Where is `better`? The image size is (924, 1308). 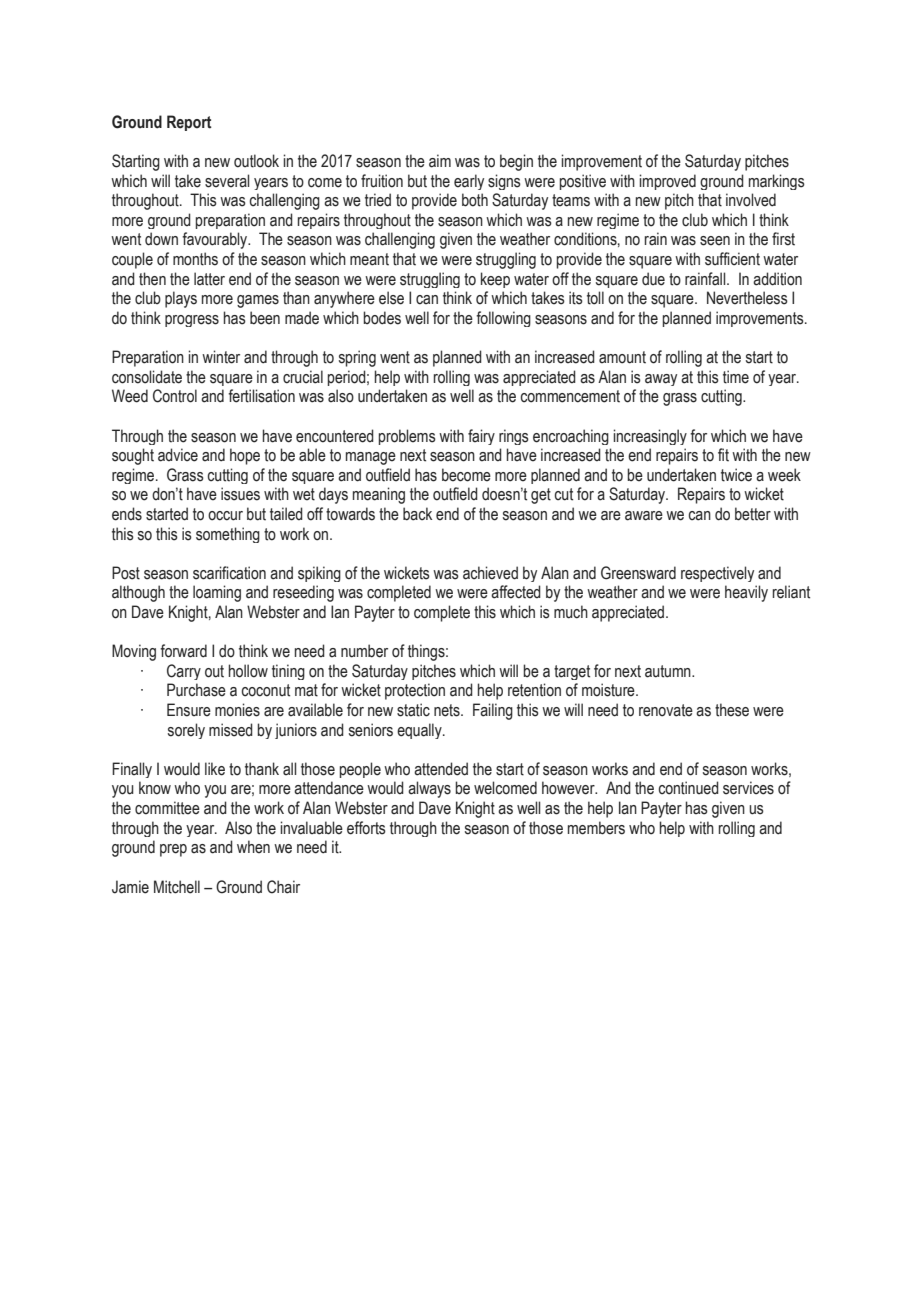
better is located at coordinates (753, 514).
